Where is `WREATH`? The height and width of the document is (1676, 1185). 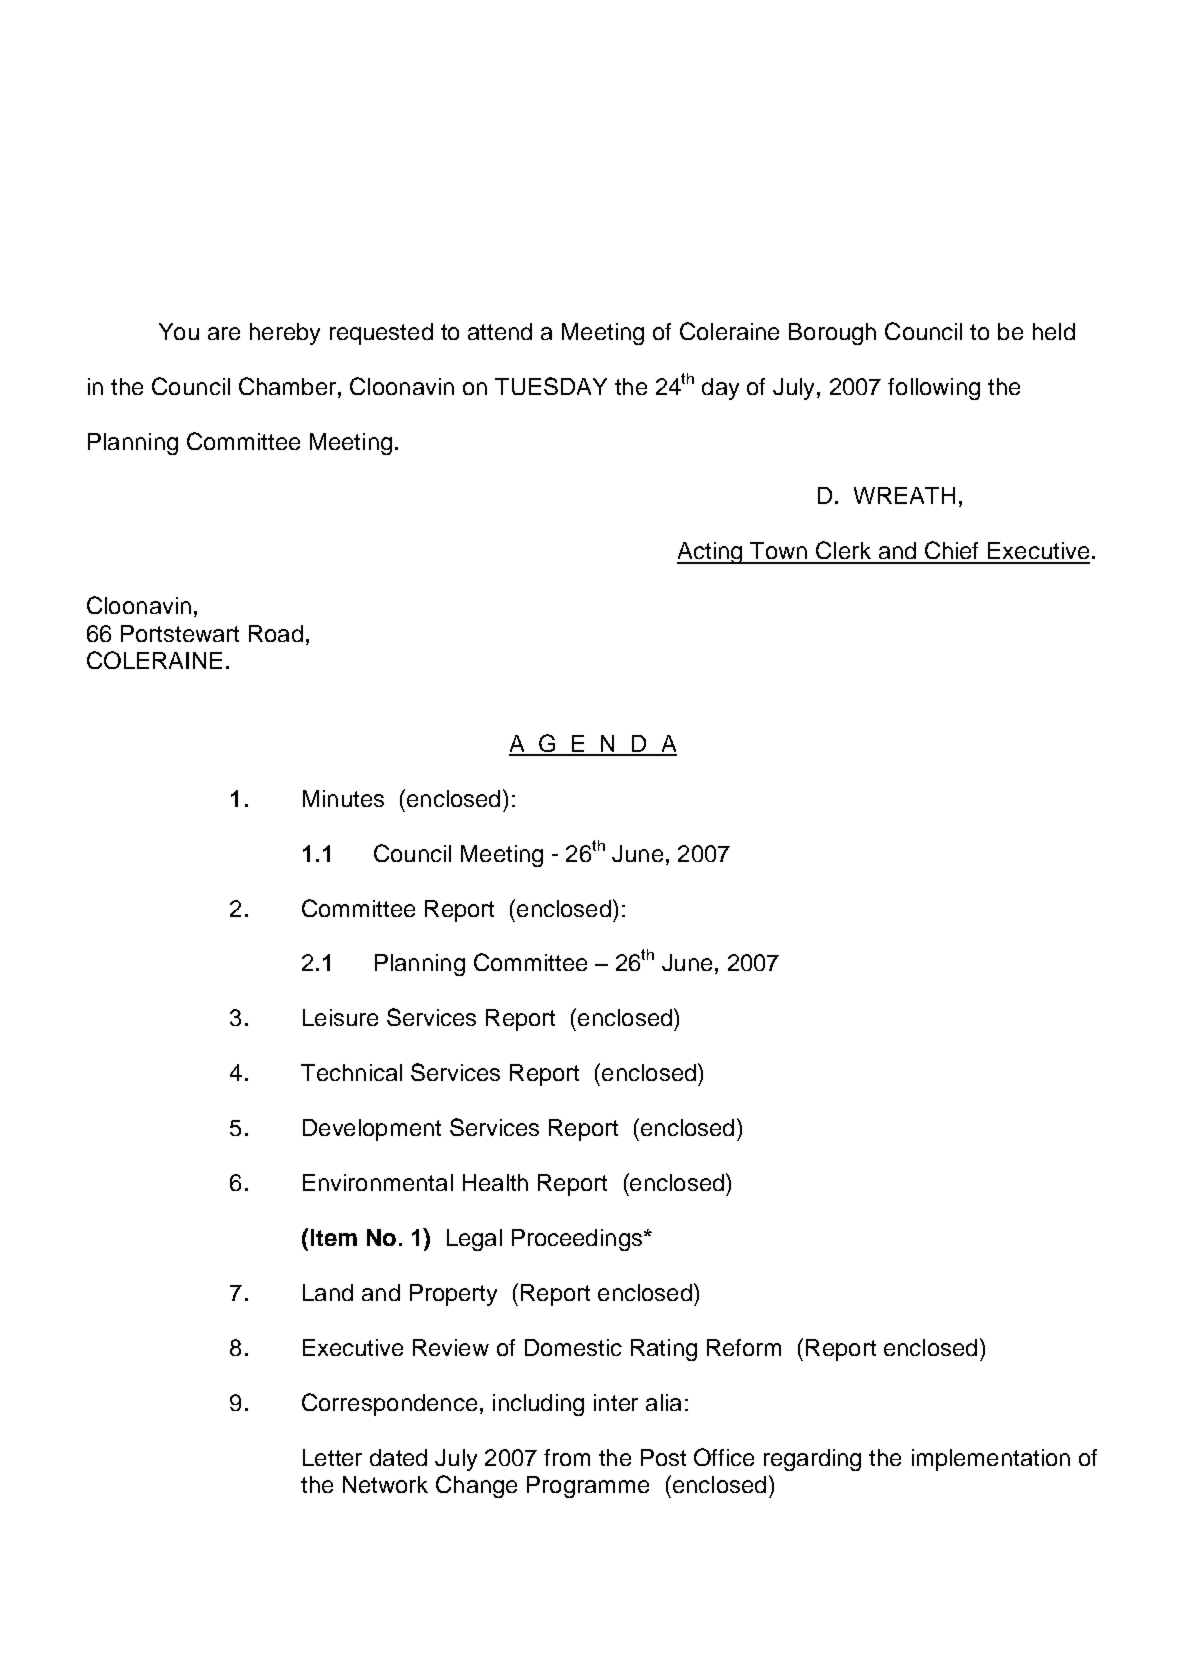 WREATH is located at coordinates (904, 495).
